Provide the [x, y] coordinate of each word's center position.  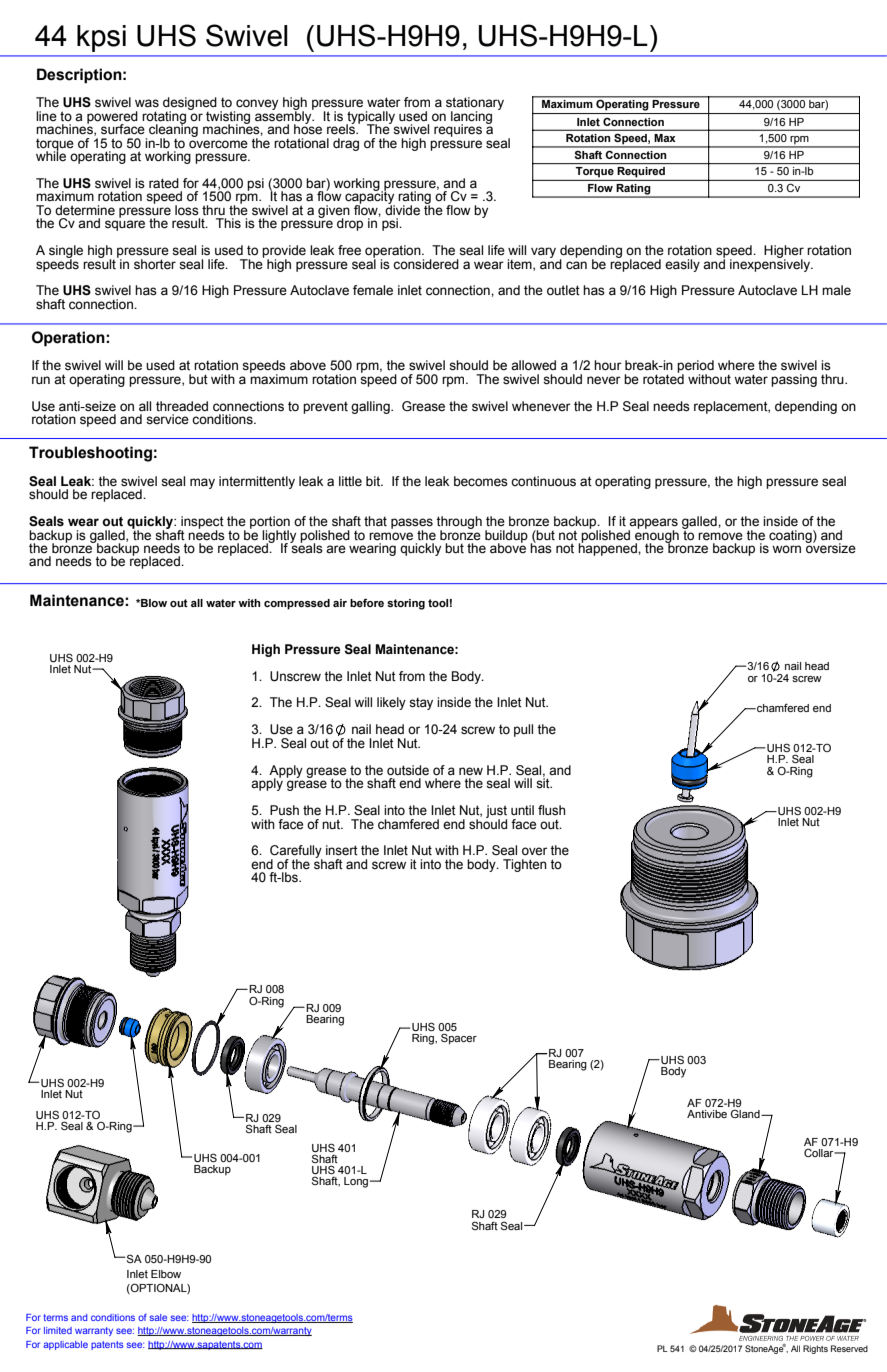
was [147, 103]
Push [284, 810]
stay [421, 704]
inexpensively [771, 264]
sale [158, 1317]
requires [458, 130]
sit [544, 782]
